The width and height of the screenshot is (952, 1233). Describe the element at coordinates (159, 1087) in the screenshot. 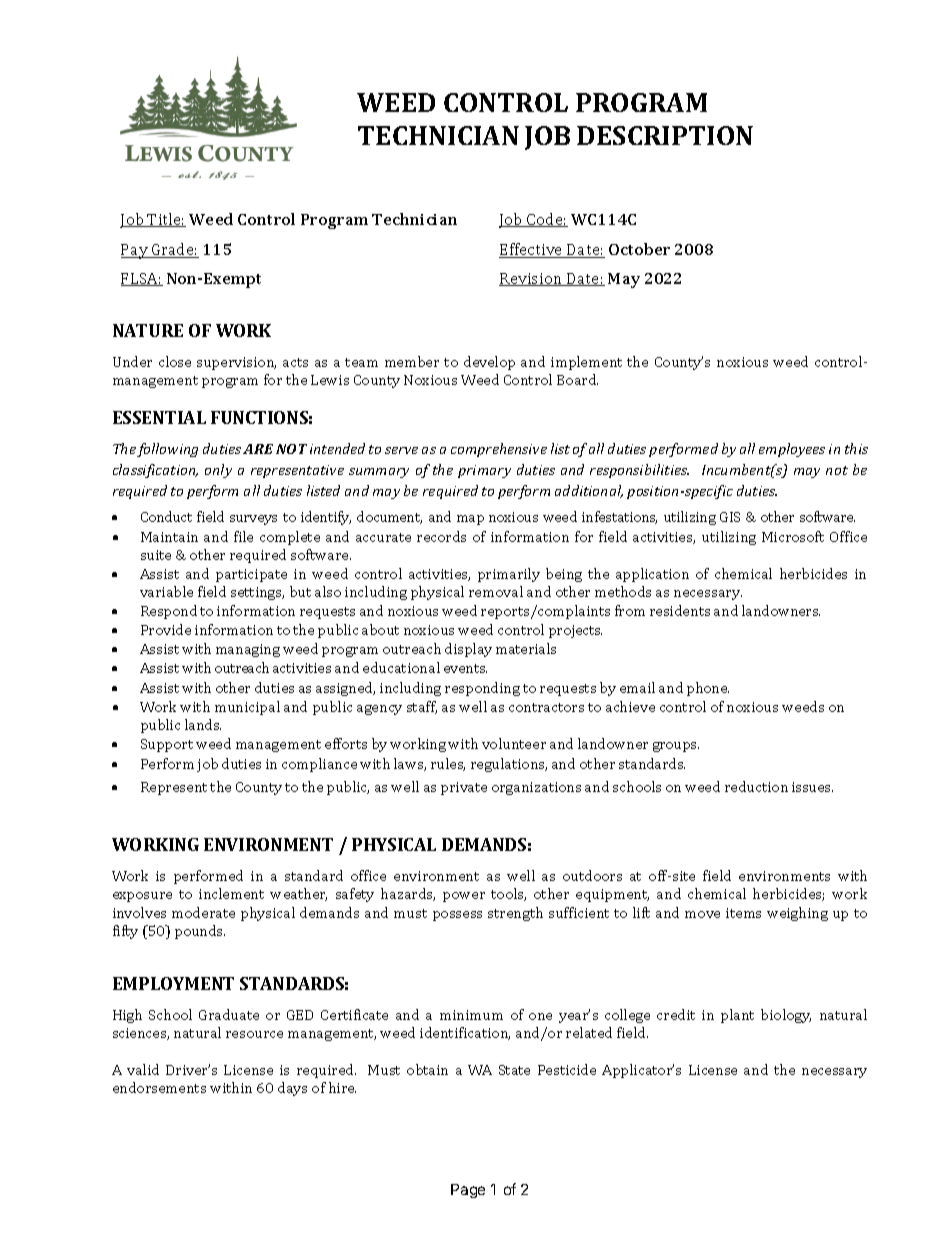

I see `endorsements` at that location.
